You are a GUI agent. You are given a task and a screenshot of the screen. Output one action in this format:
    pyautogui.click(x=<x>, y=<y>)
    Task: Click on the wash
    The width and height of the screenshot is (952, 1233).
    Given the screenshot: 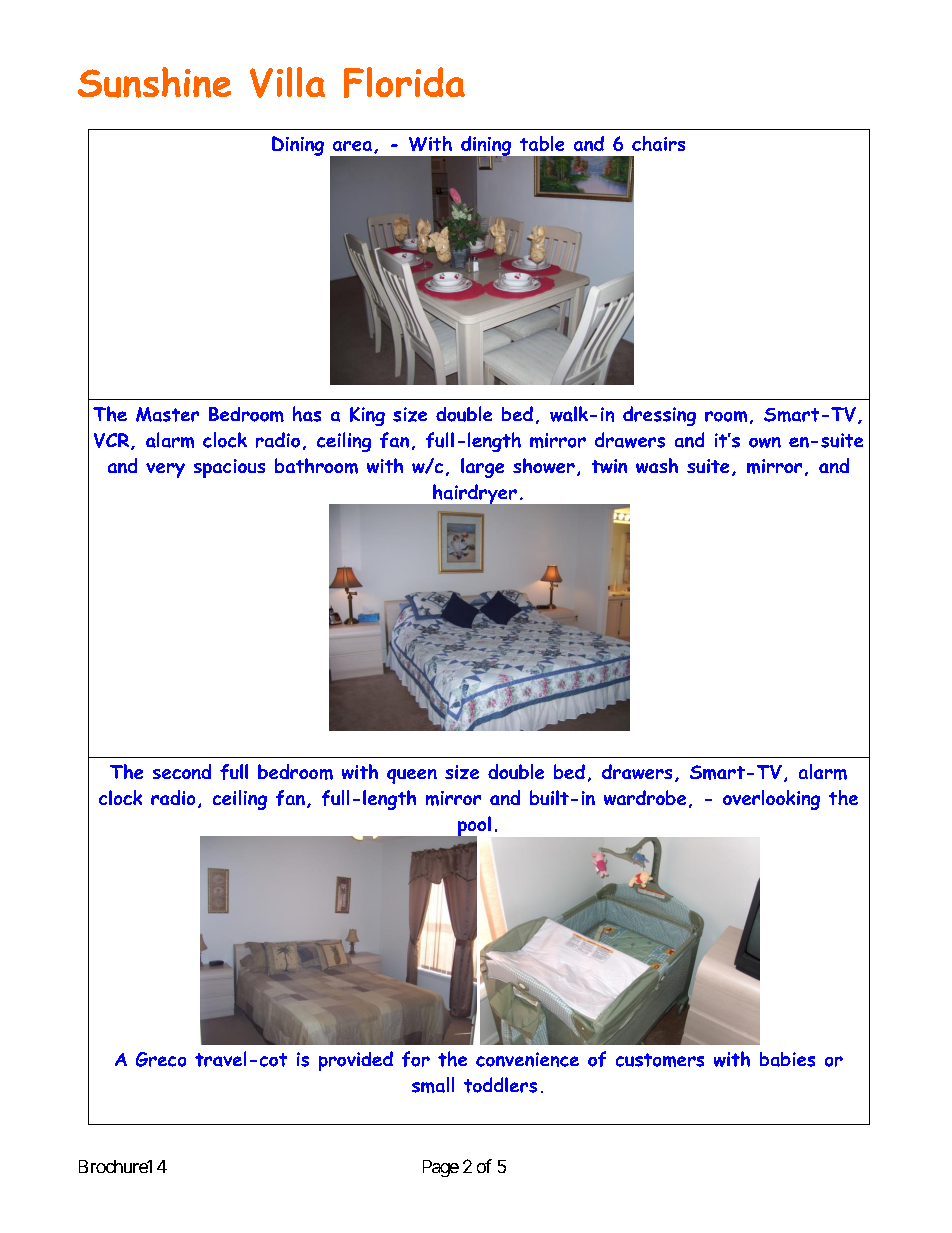 What is the action you would take?
    pyautogui.click(x=657, y=465)
